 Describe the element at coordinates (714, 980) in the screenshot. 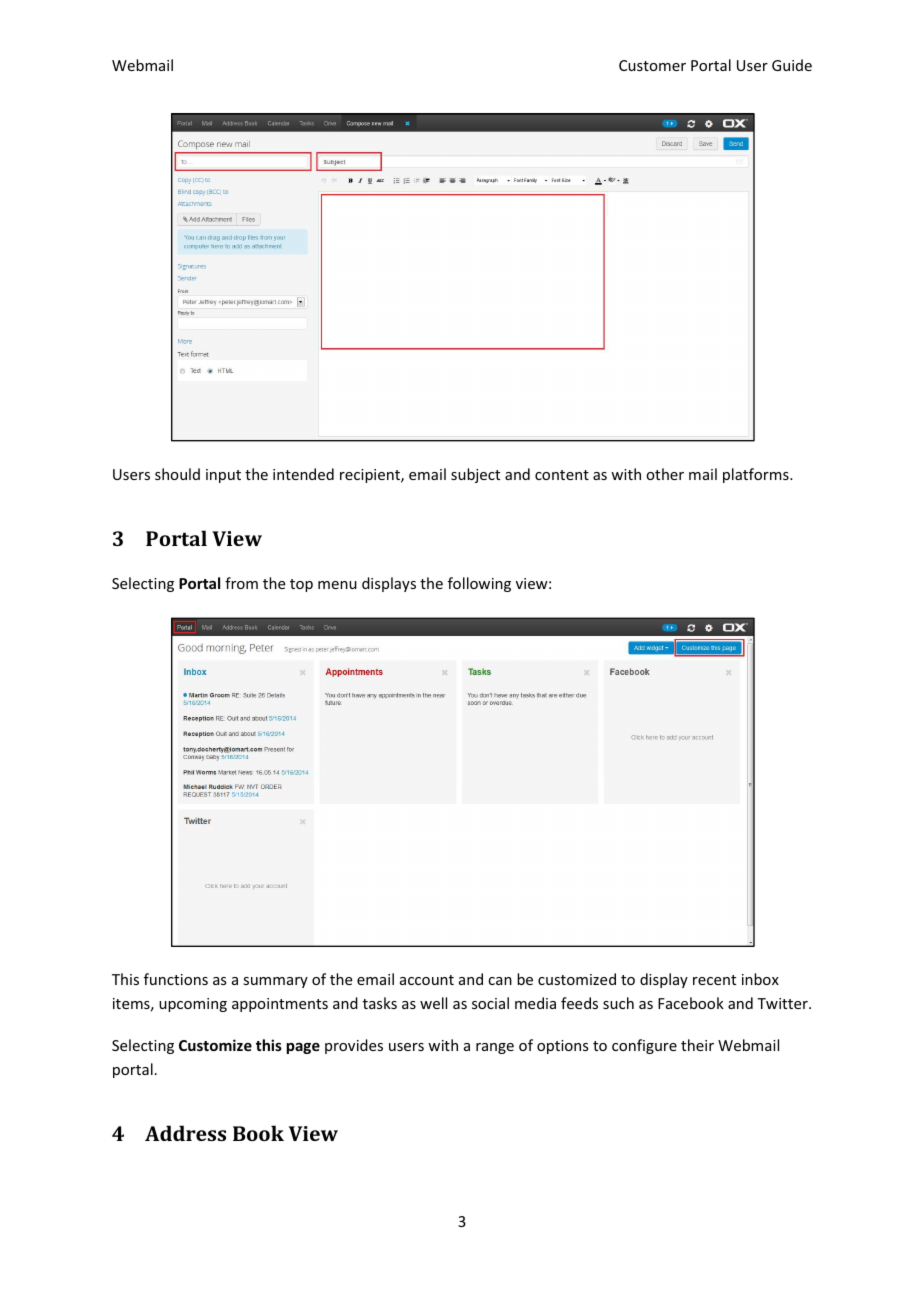

I see `recent` at that location.
